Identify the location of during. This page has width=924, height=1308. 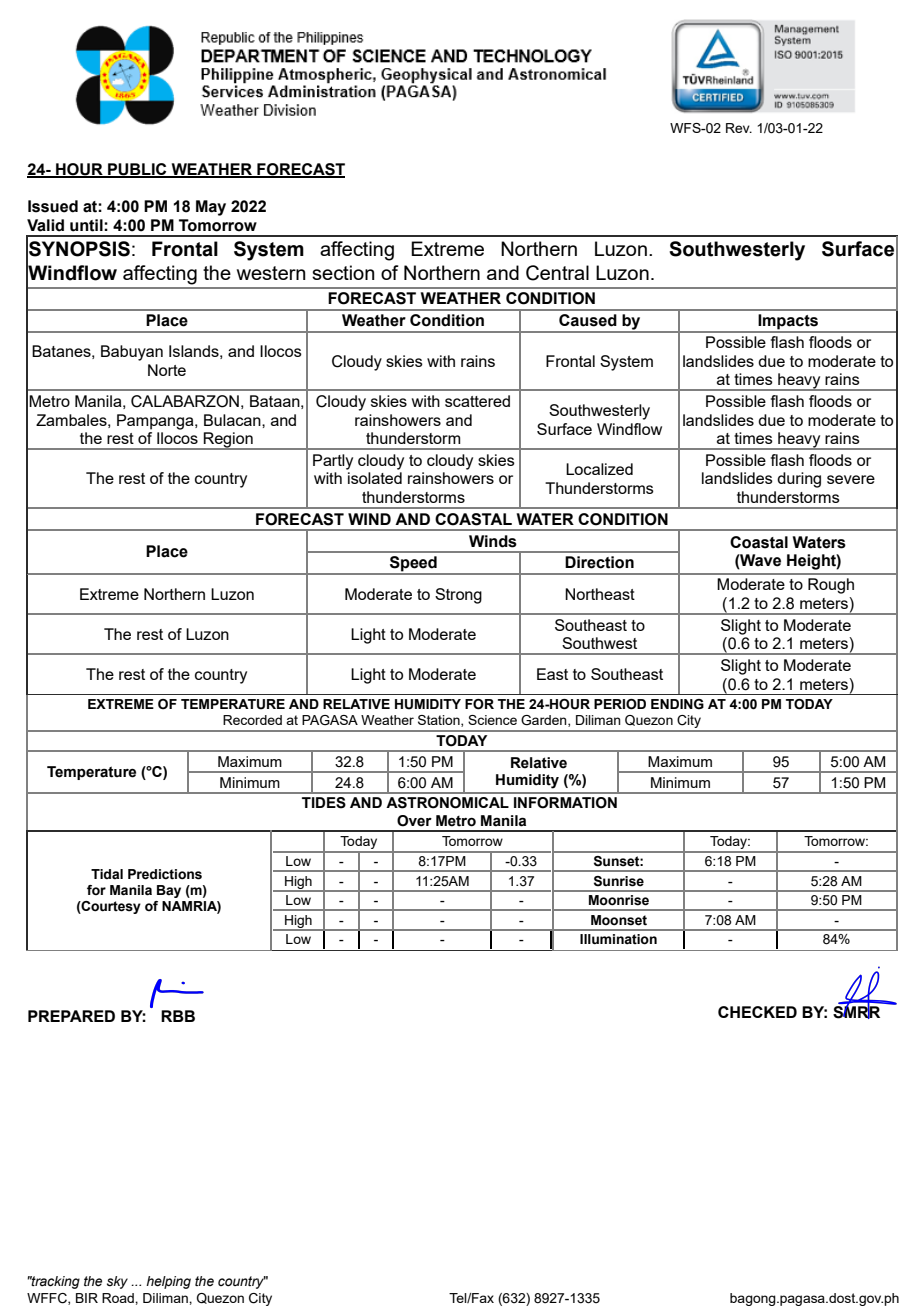
(799, 480).
